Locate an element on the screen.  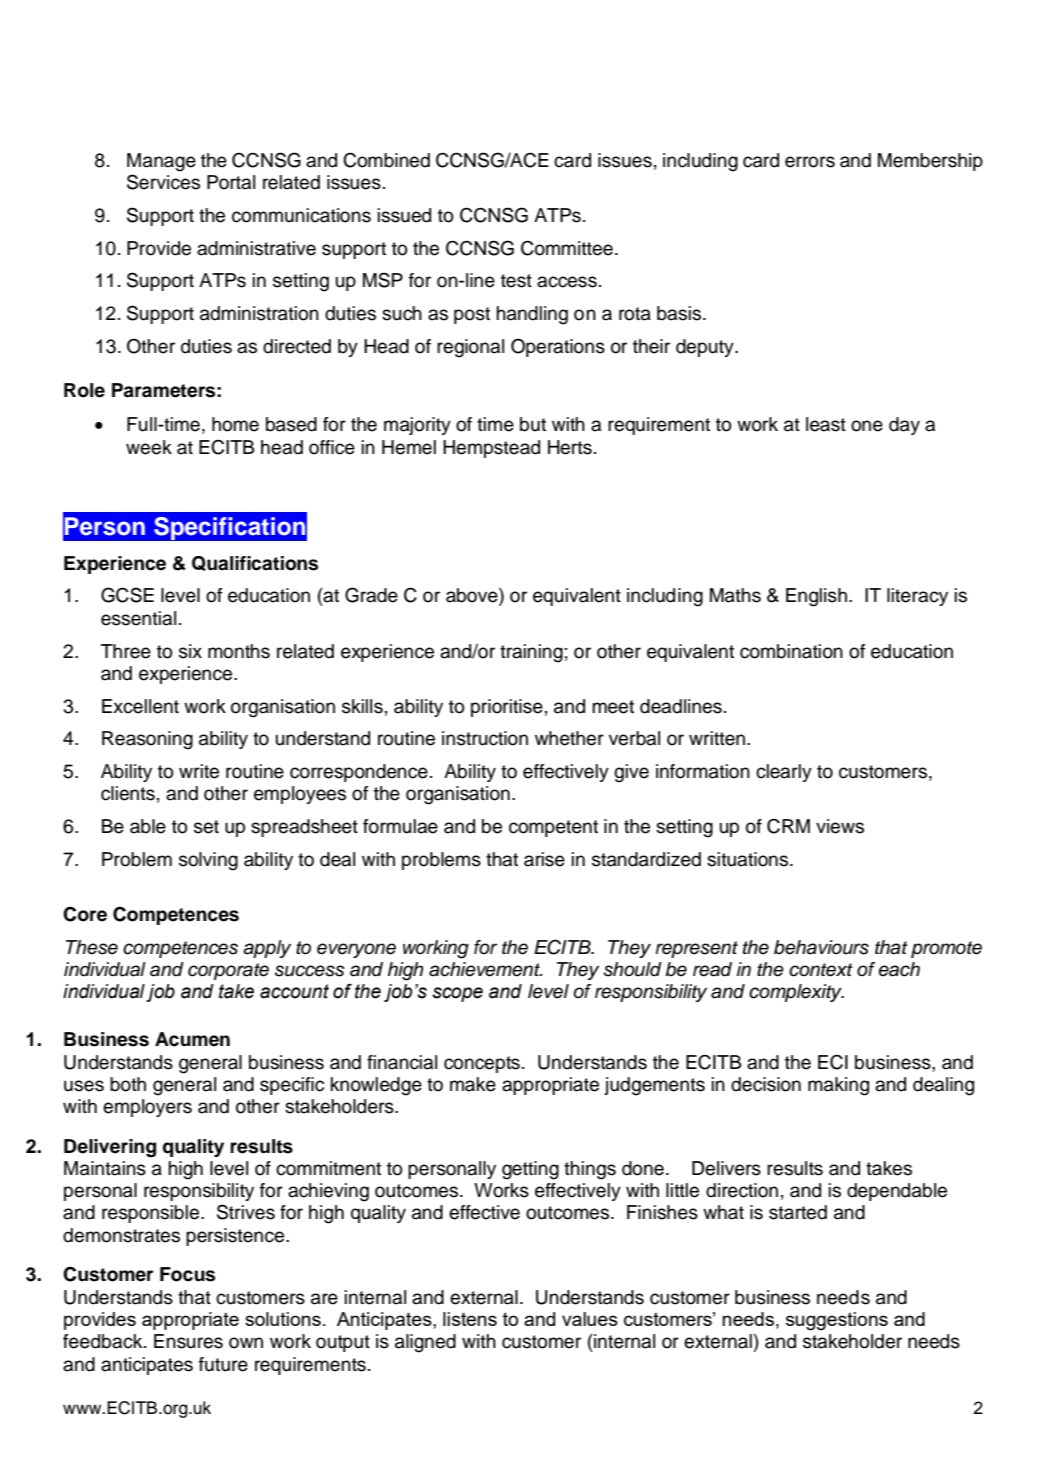
Ensures is located at coordinates (188, 1341).
